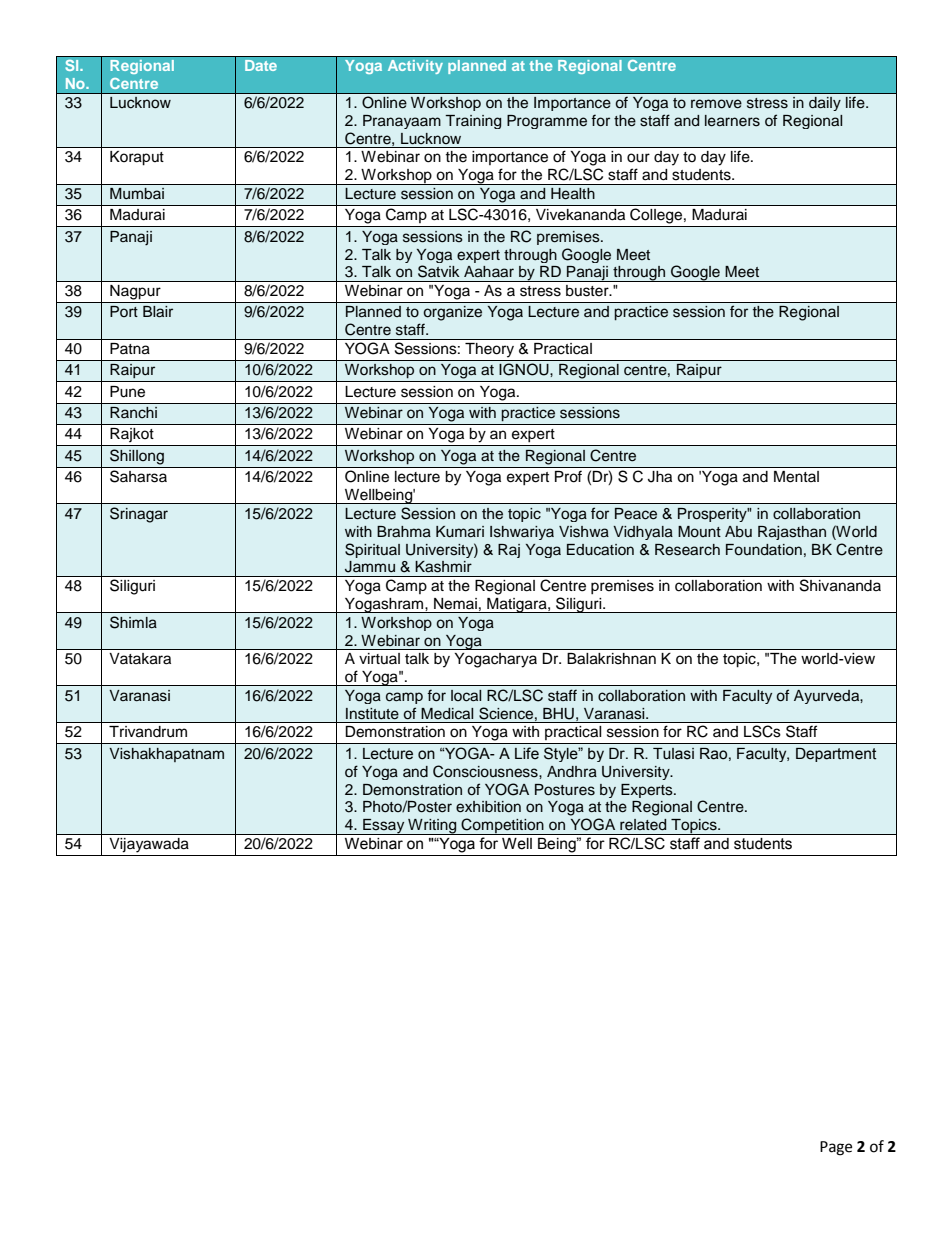  What do you see at coordinates (139, 515) in the document?
I see `Srinagar` at bounding box center [139, 515].
